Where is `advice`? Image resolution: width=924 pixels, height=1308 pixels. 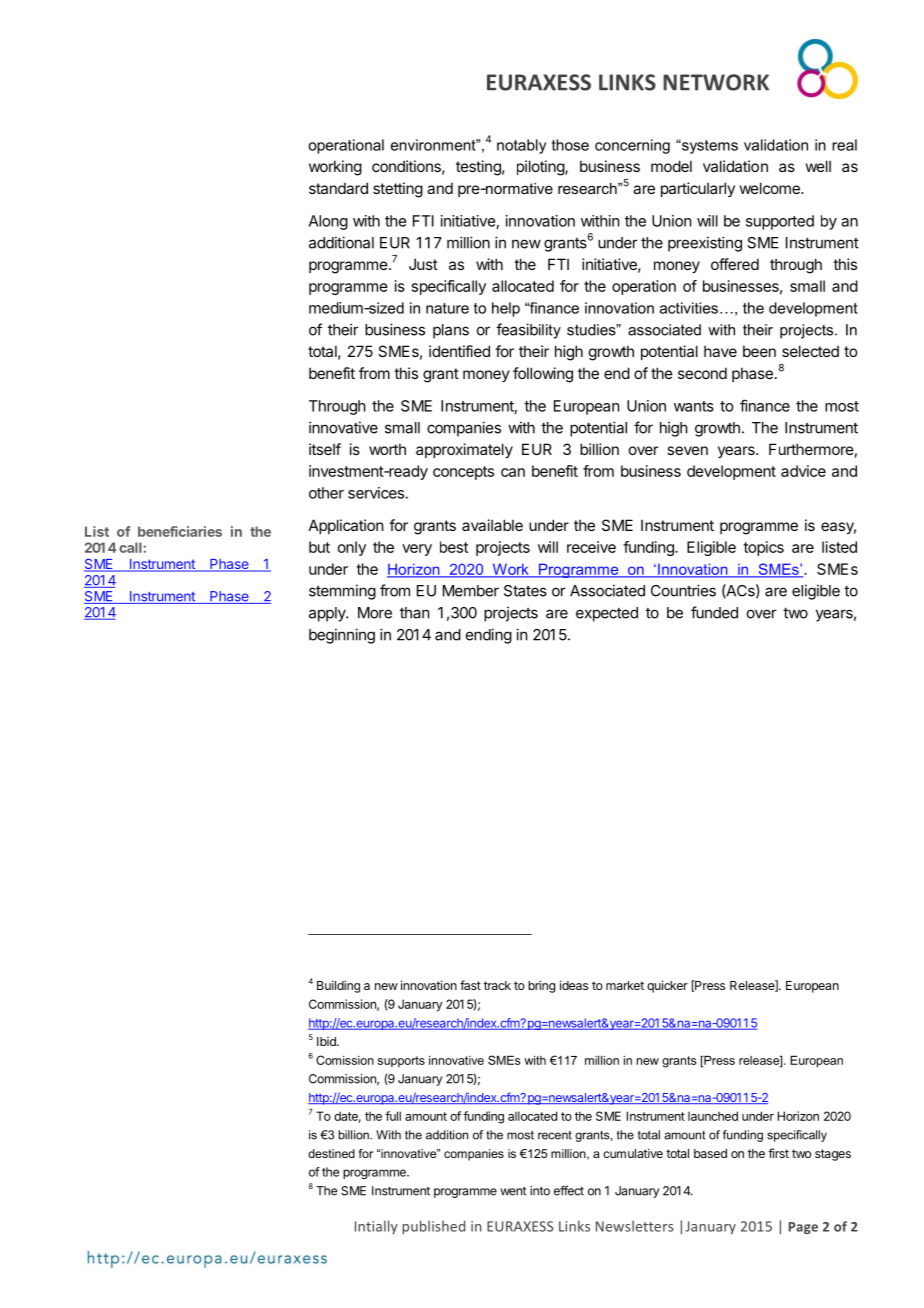
advice is located at coordinates (803, 471).
